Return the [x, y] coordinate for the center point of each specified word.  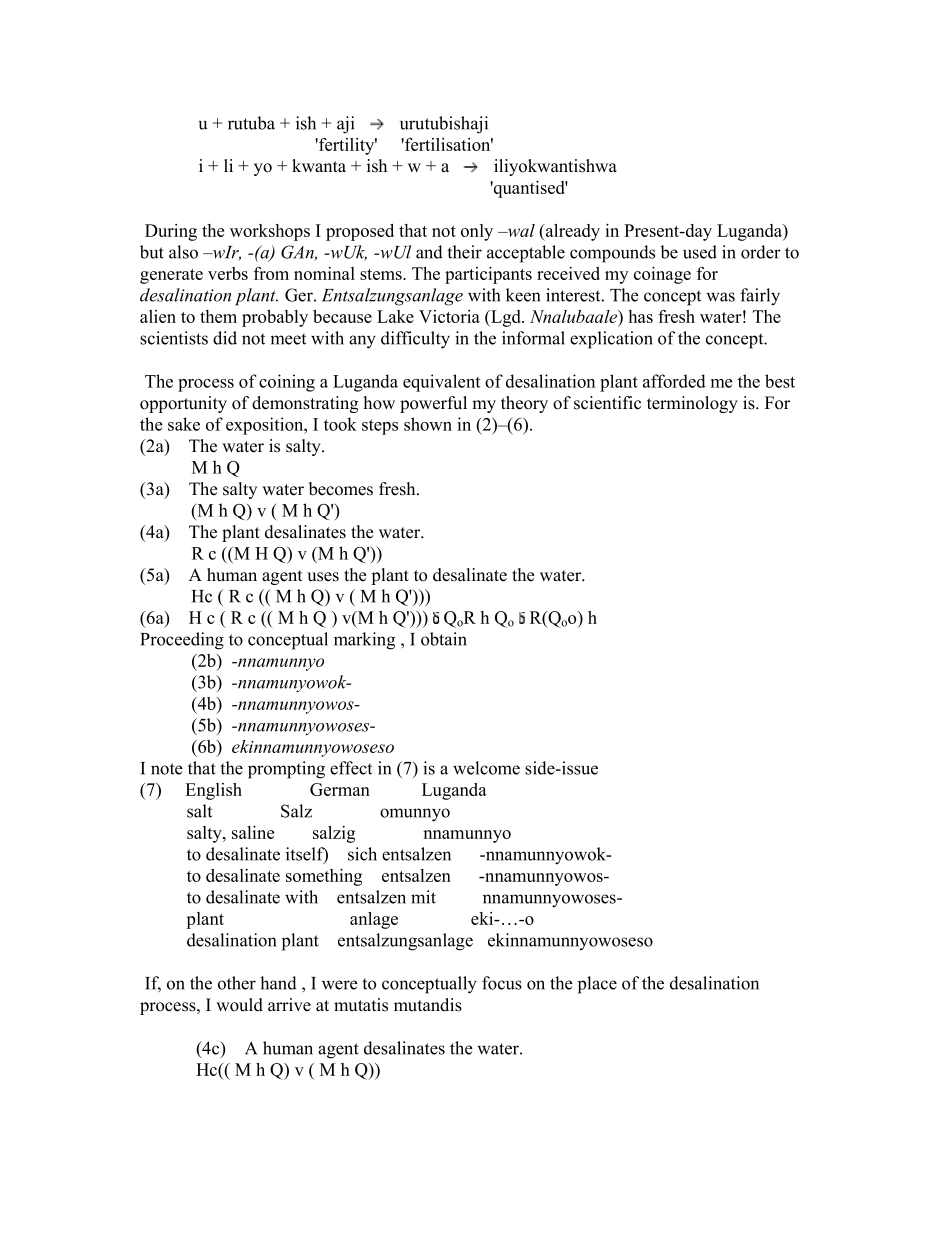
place [597, 985]
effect [351, 768]
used [700, 252]
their [464, 252]
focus [502, 983]
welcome [486, 768]
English [213, 791]
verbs [228, 273]
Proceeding [182, 641]
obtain [444, 639]
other [237, 983]
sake [184, 424]
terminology [692, 404]
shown [428, 424]
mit [423, 897]
